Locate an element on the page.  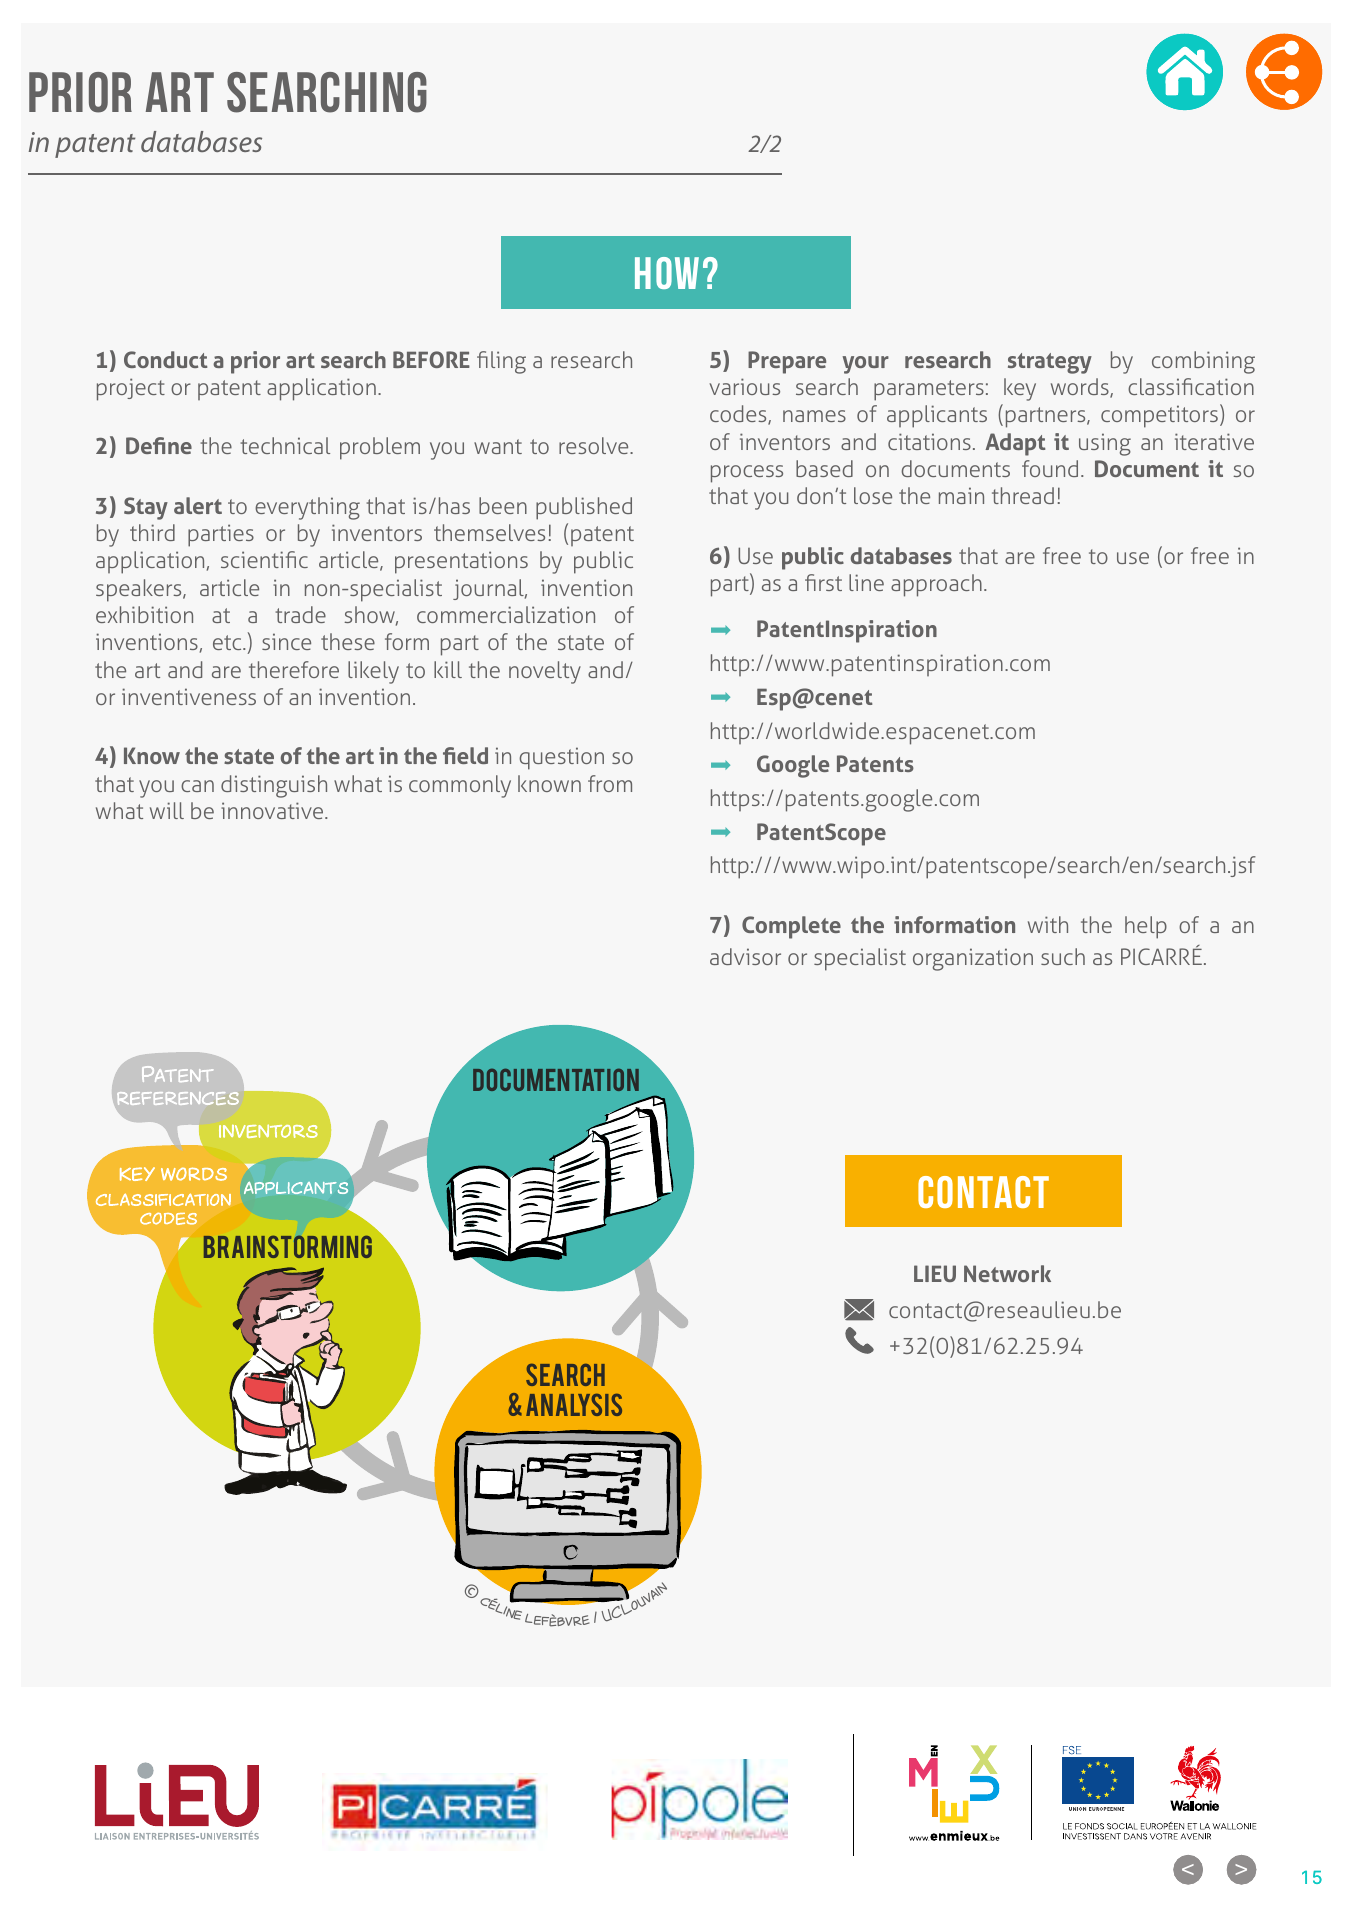
question is located at coordinates (561, 758).
